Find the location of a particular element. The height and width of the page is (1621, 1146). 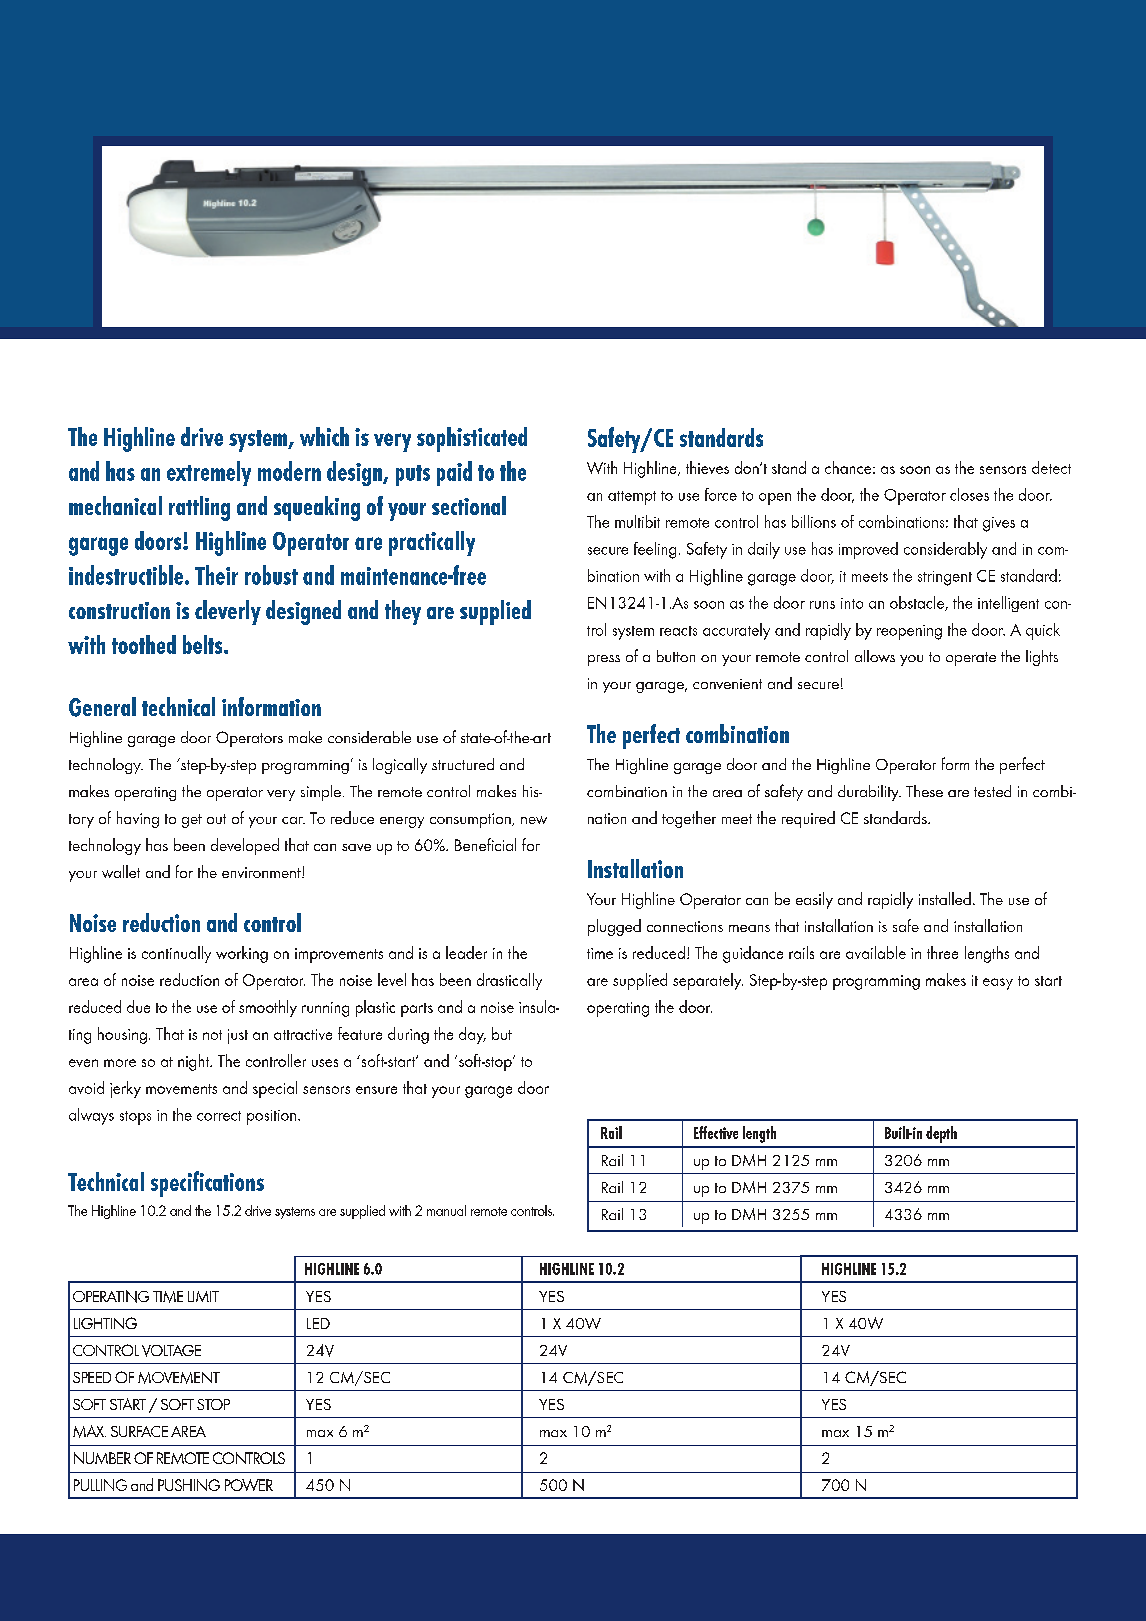

continually is located at coordinates (176, 954).
